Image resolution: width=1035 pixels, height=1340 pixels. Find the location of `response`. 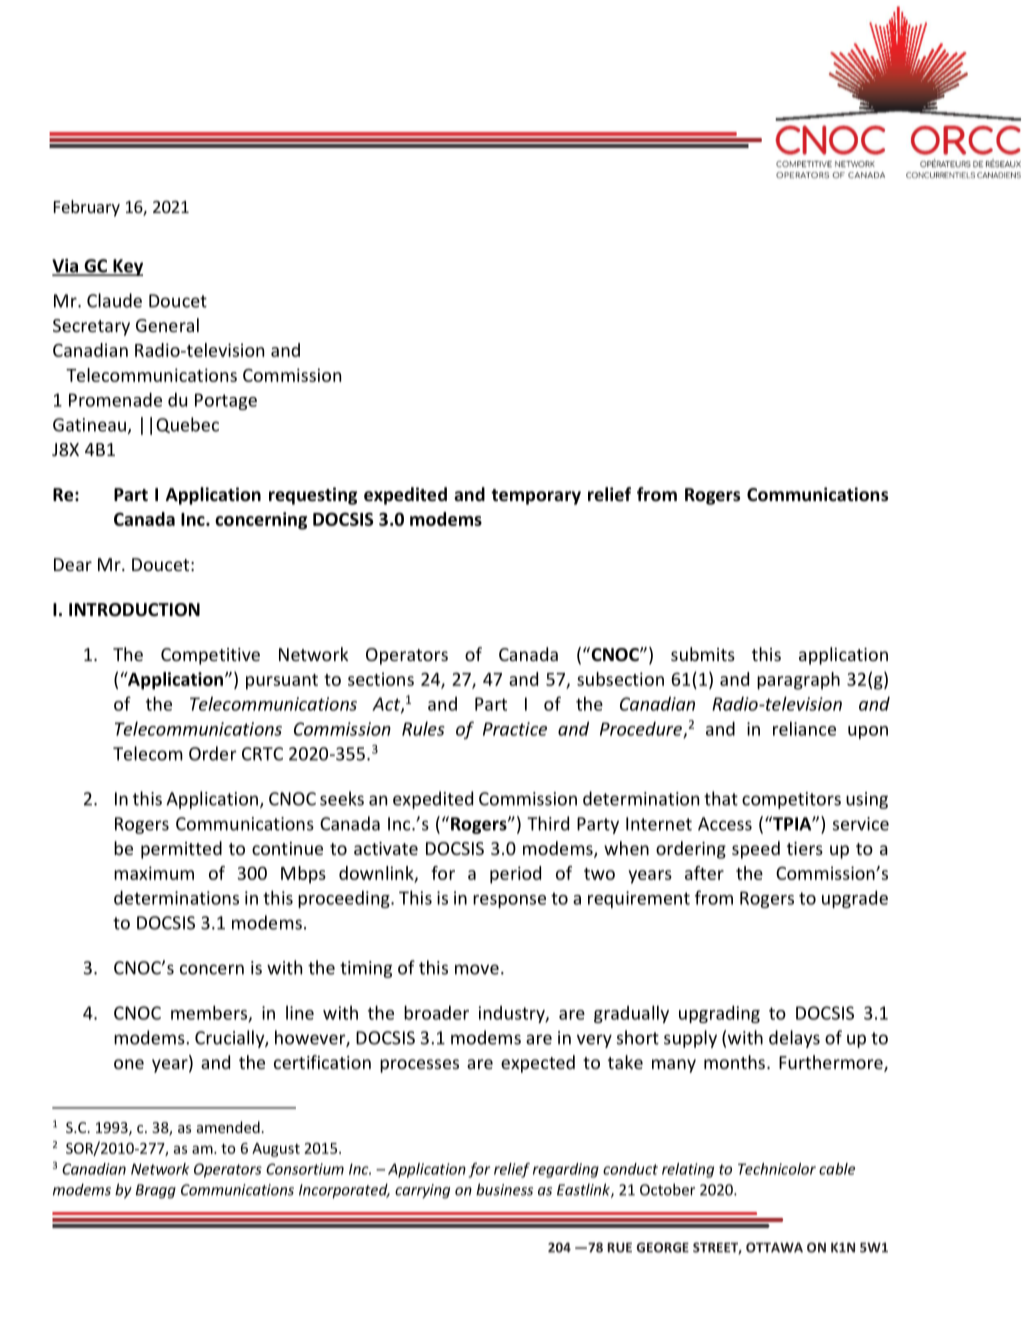

response is located at coordinates (509, 901).
